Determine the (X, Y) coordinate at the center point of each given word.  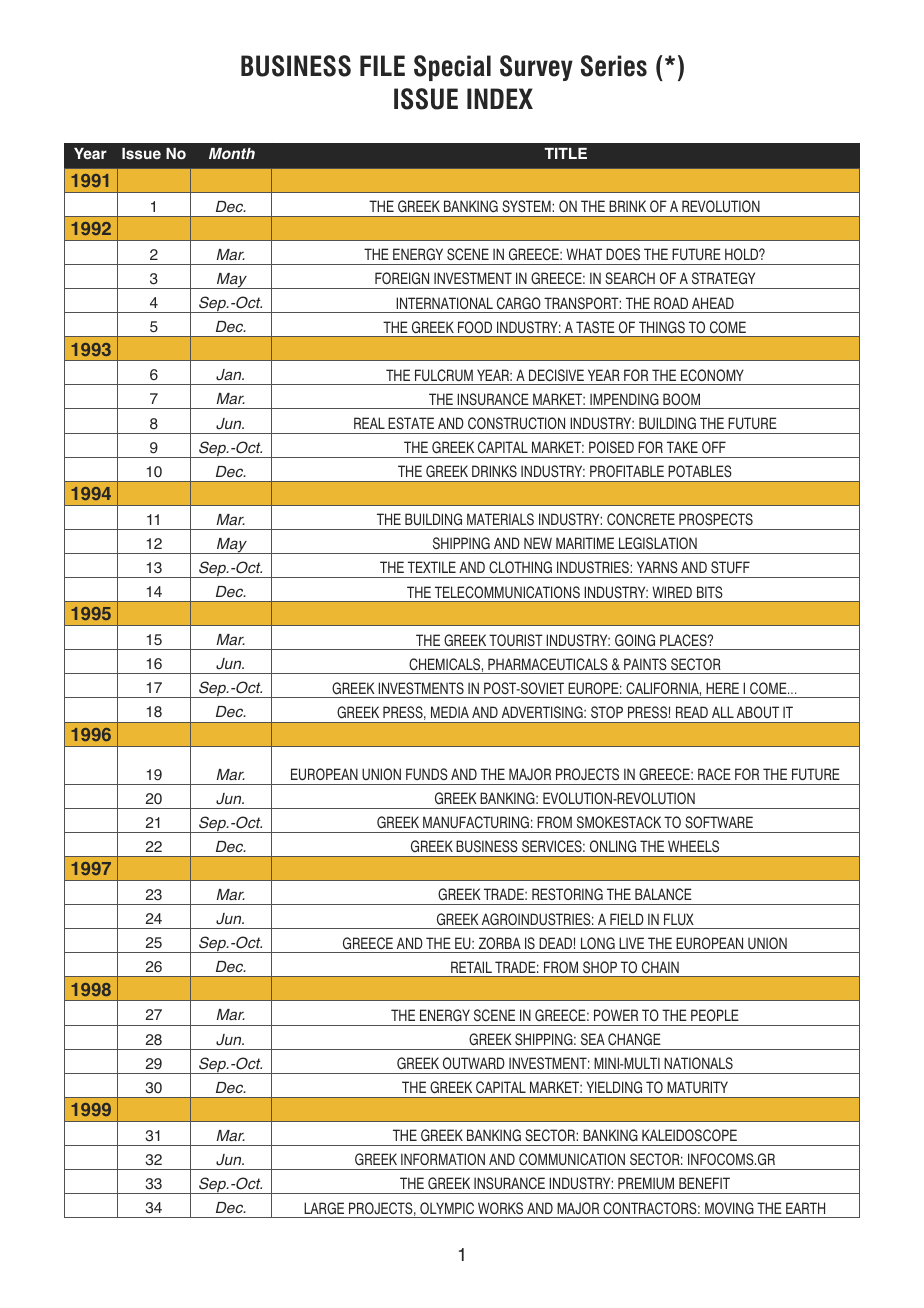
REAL (369, 423)
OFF (714, 447)
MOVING (729, 1208)
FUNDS (427, 774)
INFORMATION (443, 1159)
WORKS (500, 1208)
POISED (611, 447)
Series (614, 66)
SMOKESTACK (619, 822)
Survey (536, 68)
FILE (382, 65)
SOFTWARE (719, 822)
